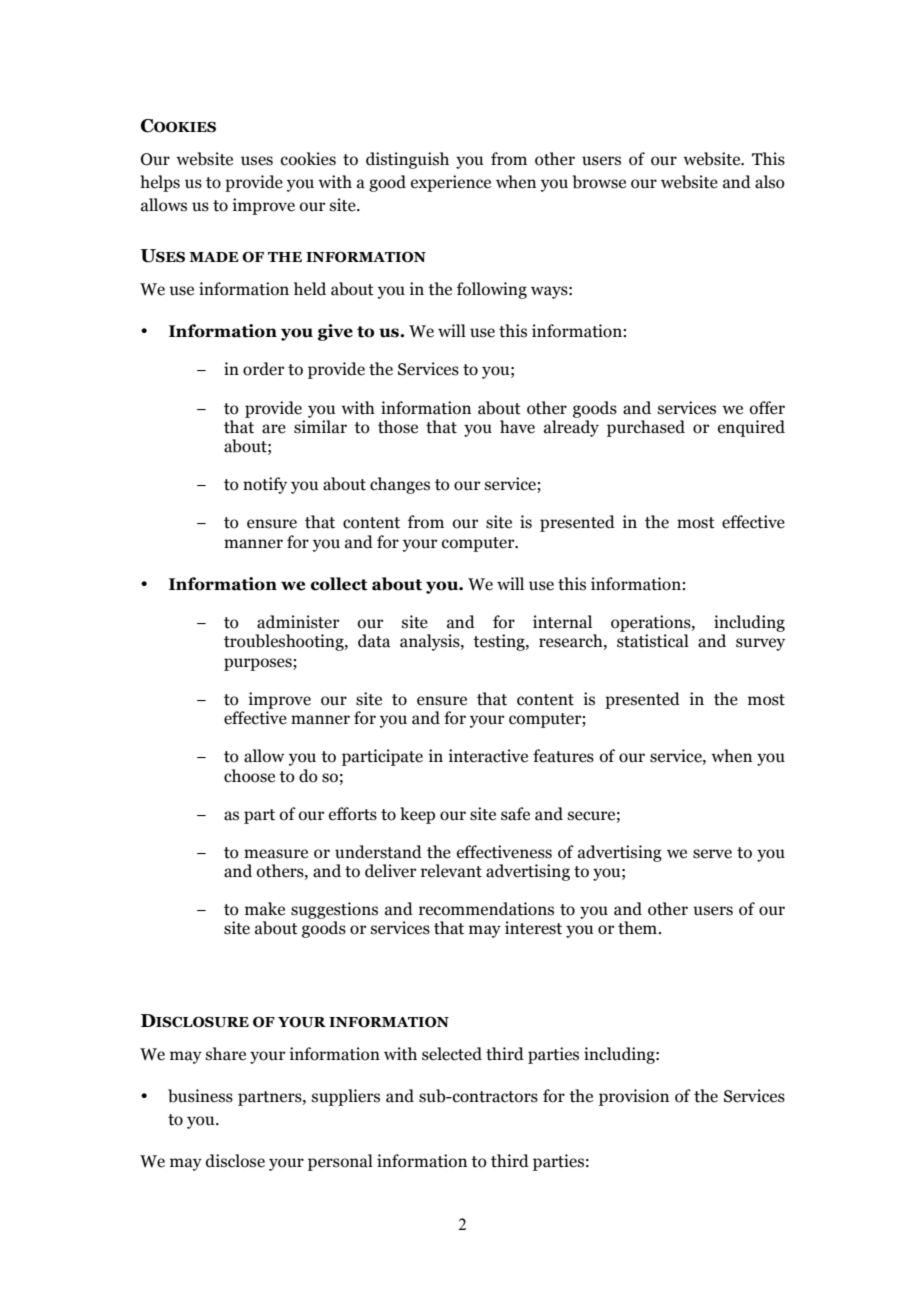 The width and height of the screenshot is (924, 1308). What do you see at coordinates (770, 182) in the screenshot?
I see `also` at bounding box center [770, 182].
